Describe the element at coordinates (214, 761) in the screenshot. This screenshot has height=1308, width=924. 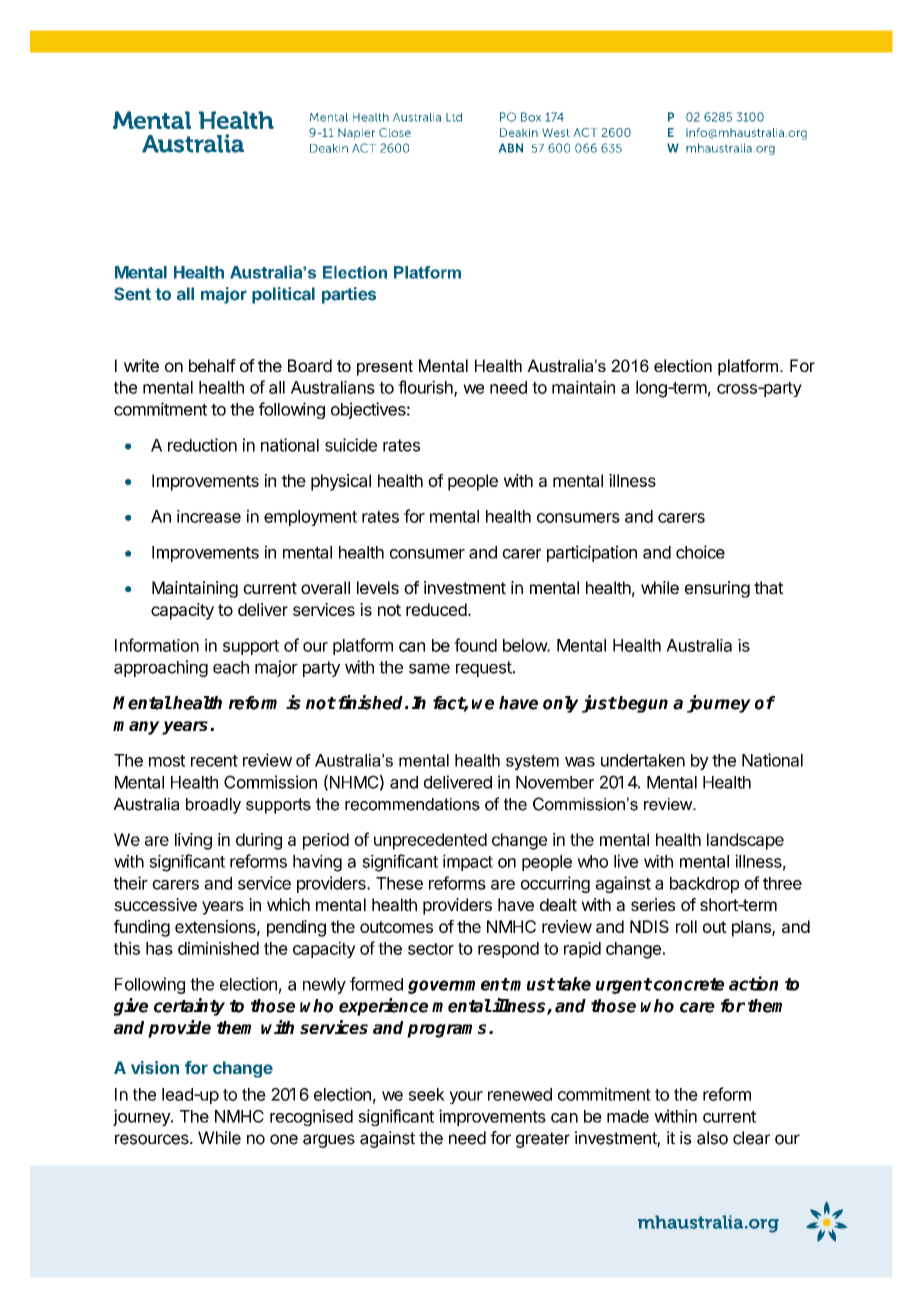
I see `recent` at that location.
